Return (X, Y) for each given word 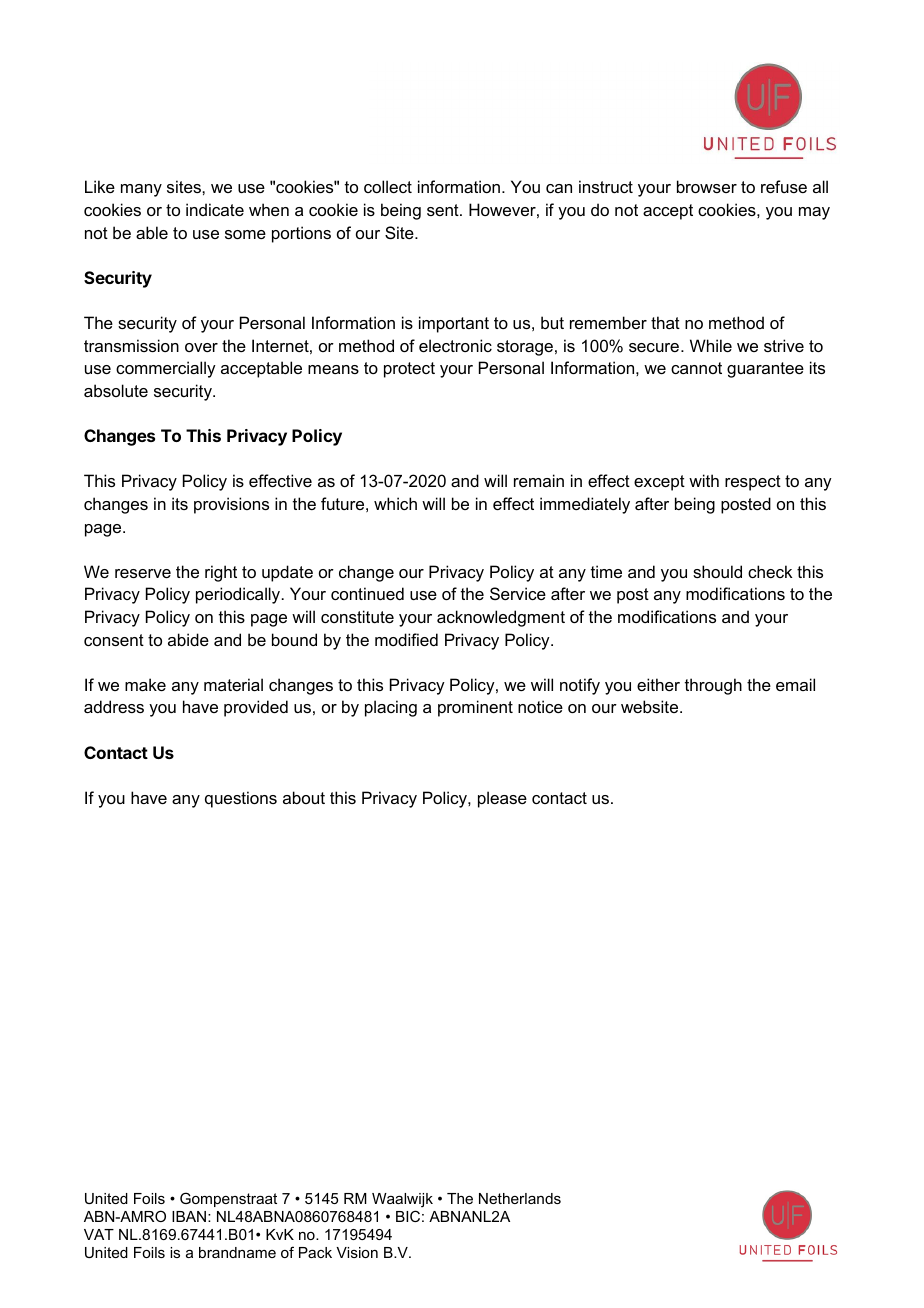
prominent (475, 708)
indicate (215, 209)
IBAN (190, 1216)
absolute (116, 390)
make (145, 684)
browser (707, 186)
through (713, 686)
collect (388, 186)
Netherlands (520, 1198)
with (704, 480)
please (502, 799)
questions (241, 799)
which (395, 503)
